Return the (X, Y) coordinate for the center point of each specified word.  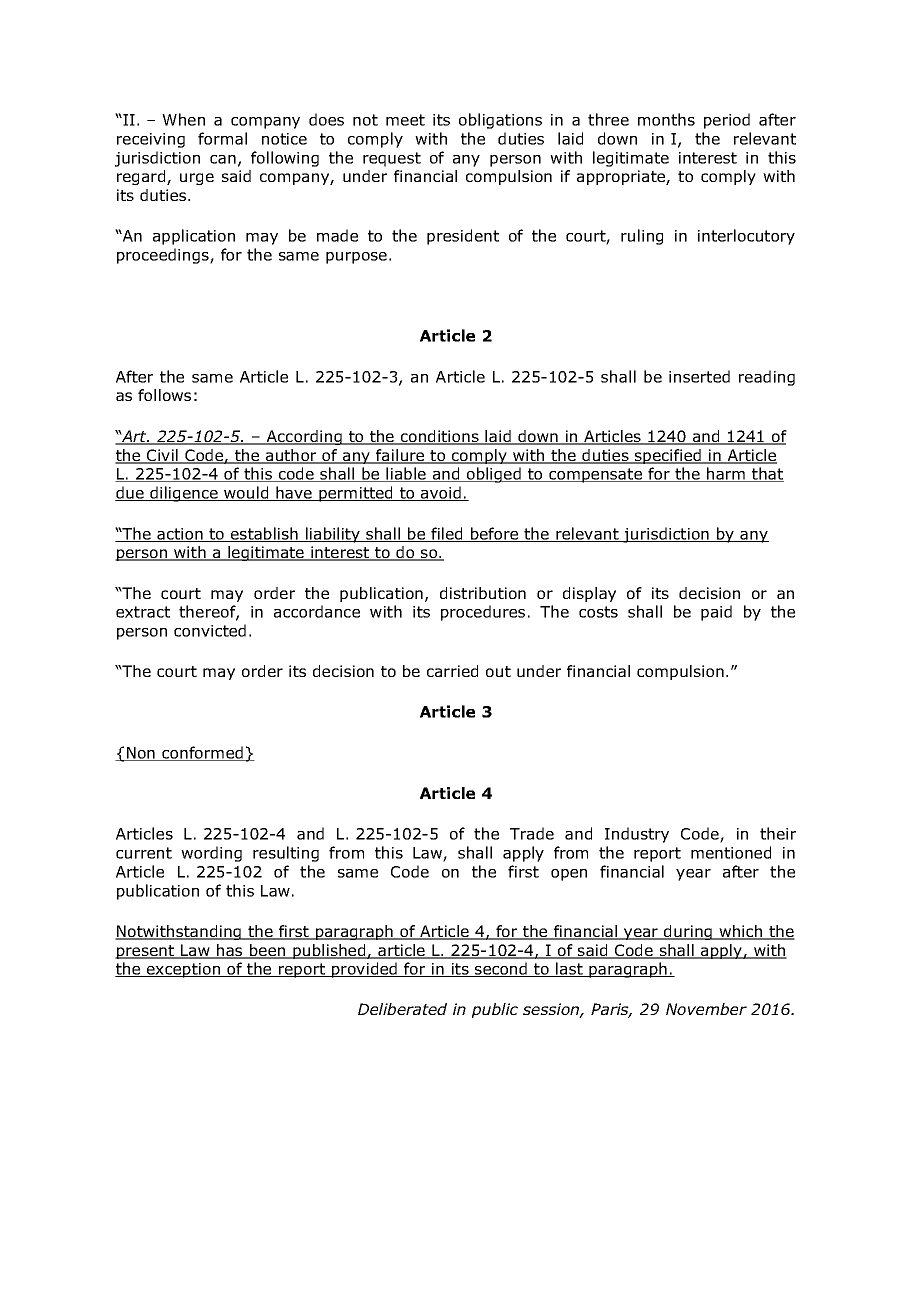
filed (447, 534)
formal (222, 138)
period (727, 121)
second (501, 969)
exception (183, 970)
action (180, 535)
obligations (500, 121)
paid (716, 613)
